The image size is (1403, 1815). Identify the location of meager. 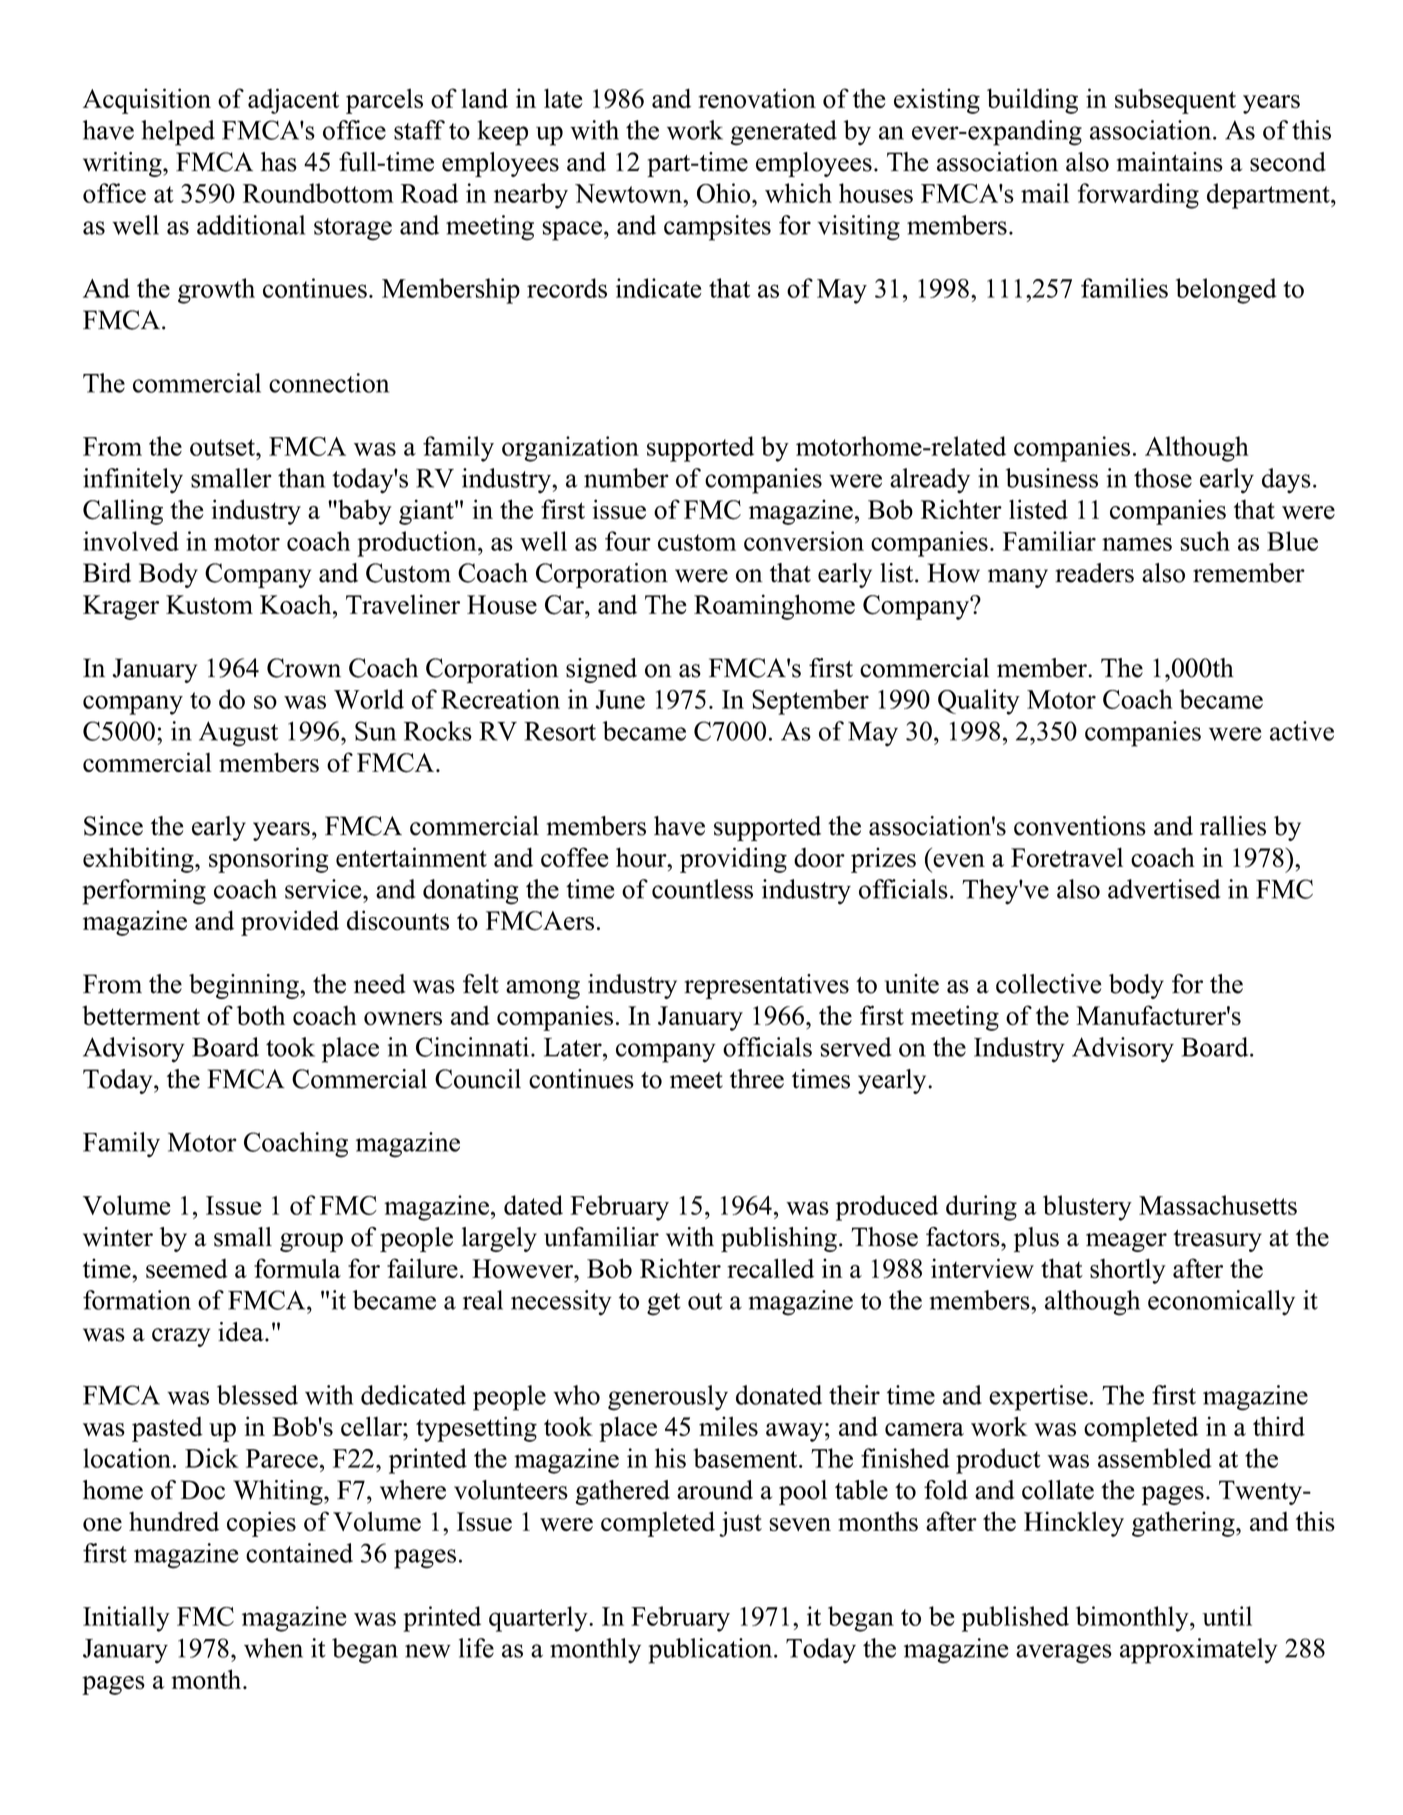
(1126, 1242).
